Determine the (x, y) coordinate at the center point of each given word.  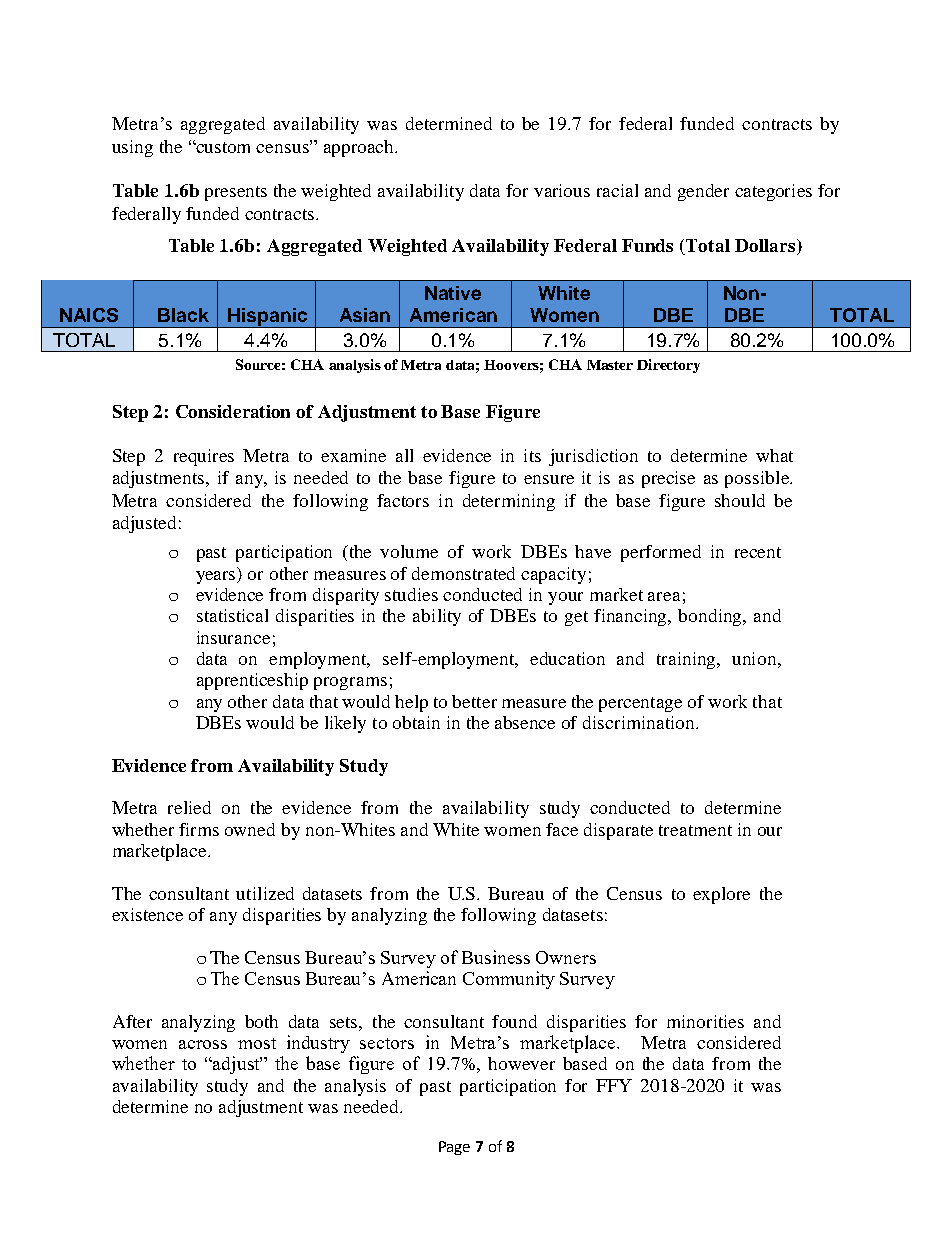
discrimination (640, 722)
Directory (668, 366)
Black (183, 315)
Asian (365, 315)
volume (409, 551)
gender (703, 192)
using (132, 148)
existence (147, 914)
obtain (416, 722)
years (217, 576)
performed (661, 553)
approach (360, 148)
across (203, 1044)
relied (189, 807)
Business (496, 957)
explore (721, 895)
